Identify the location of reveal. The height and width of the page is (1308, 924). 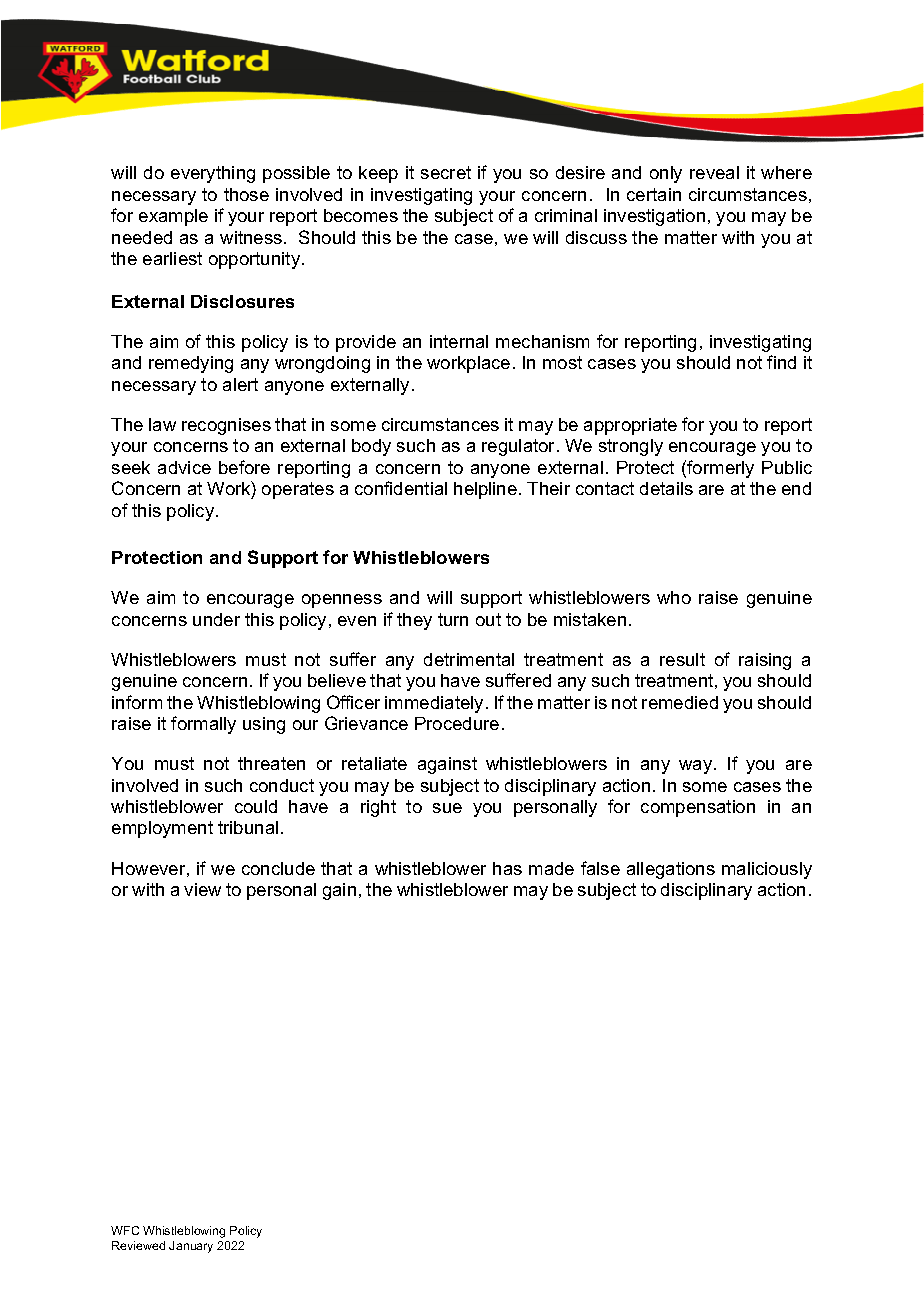
(714, 172).
